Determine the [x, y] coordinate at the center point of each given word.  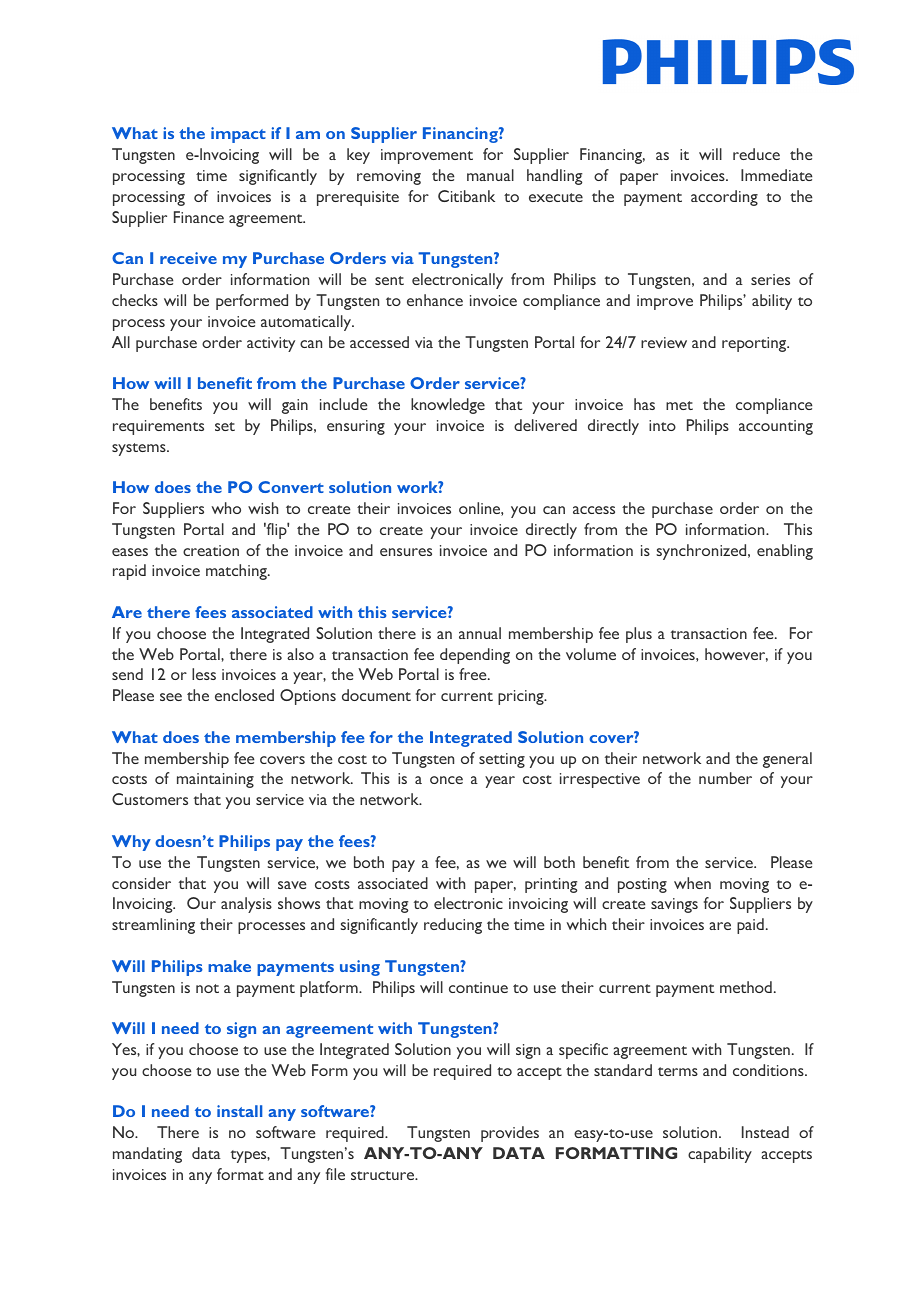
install [239, 1111]
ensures [406, 552]
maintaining [215, 780]
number [725, 778]
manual [490, 175]
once [446, 780]
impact [238, 135]
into [662, 425]
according [724, 198]
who [226, 508]
